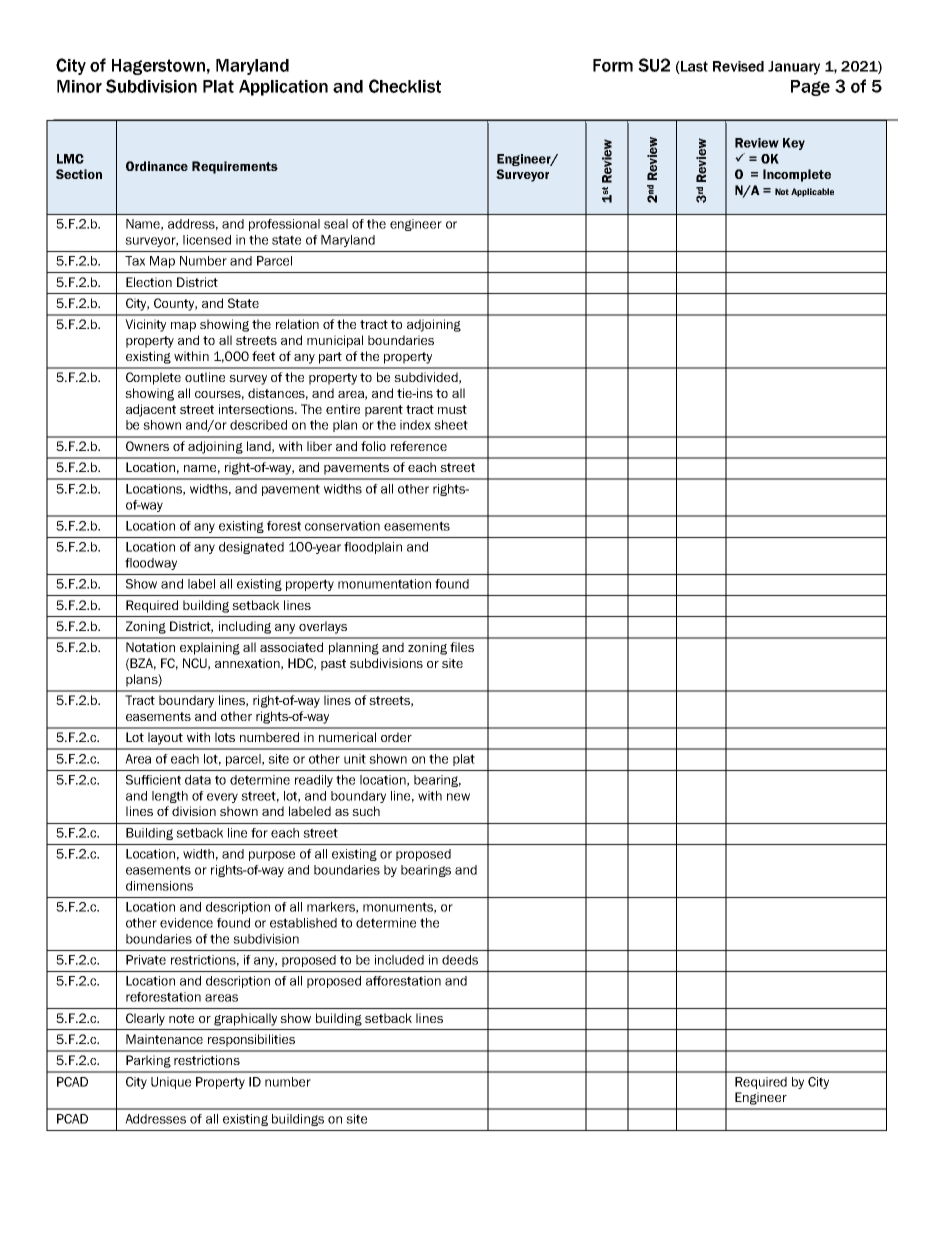 Image resolution: width=952 pixels, height=1233 pixels. Describe the element at coordinates (738, 66) in the screenshot. I see `Revised` at that location.
